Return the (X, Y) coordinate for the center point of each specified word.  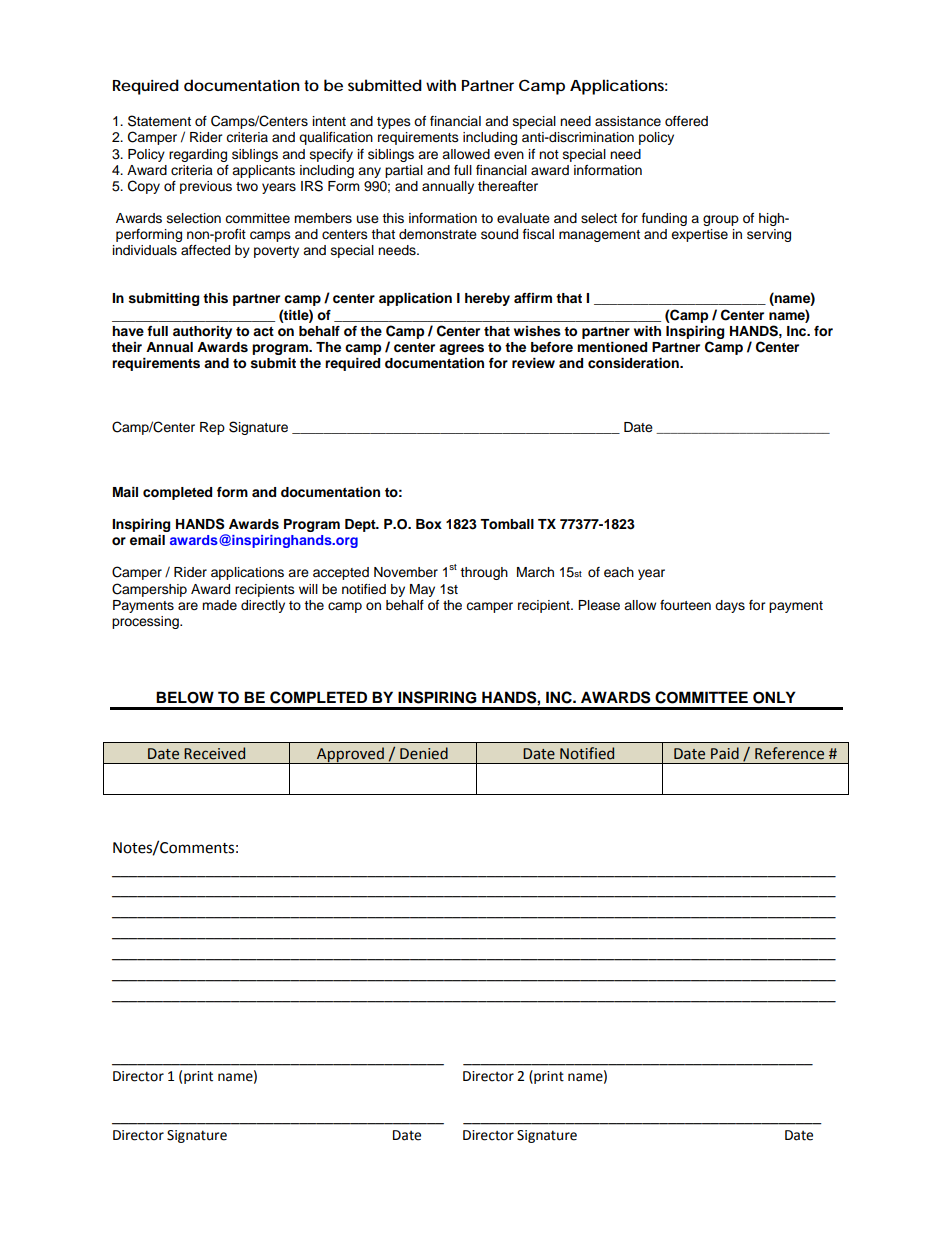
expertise (699, 235)
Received (214, 753)
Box (429, 524)
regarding (198, 155)
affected (205, 250)
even (509, 155)
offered (686, 121)
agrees (461, 349)
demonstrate (438, 234)
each (619, 572)
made (219, 605)
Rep (212, 428)
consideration (634, 363)
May (422, 590)
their (127, 347)
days (730, 606)
